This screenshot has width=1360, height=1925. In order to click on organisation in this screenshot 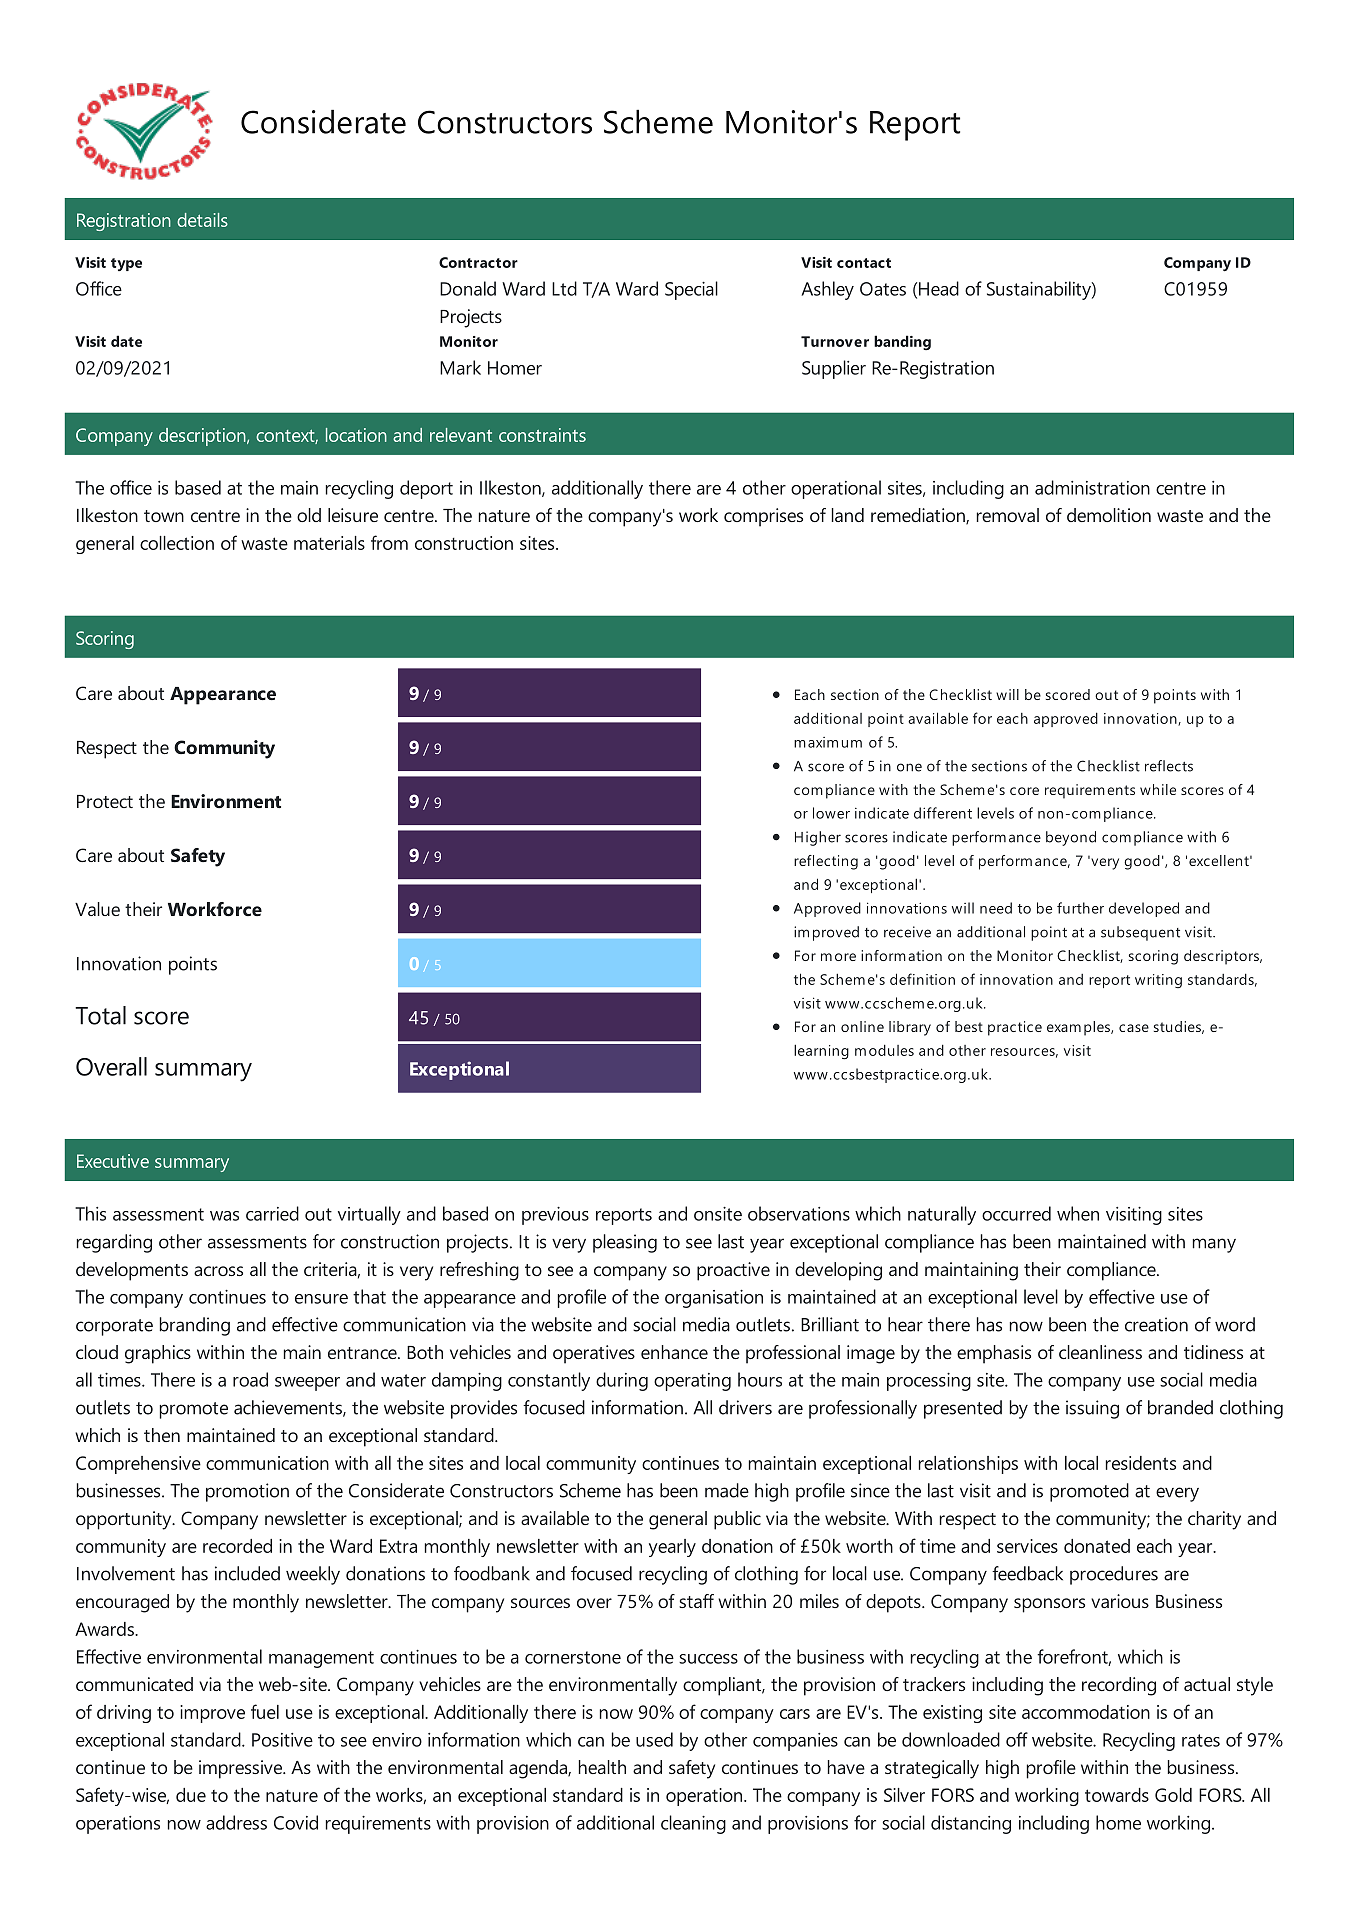, I will do `click(714, 1299)`.
